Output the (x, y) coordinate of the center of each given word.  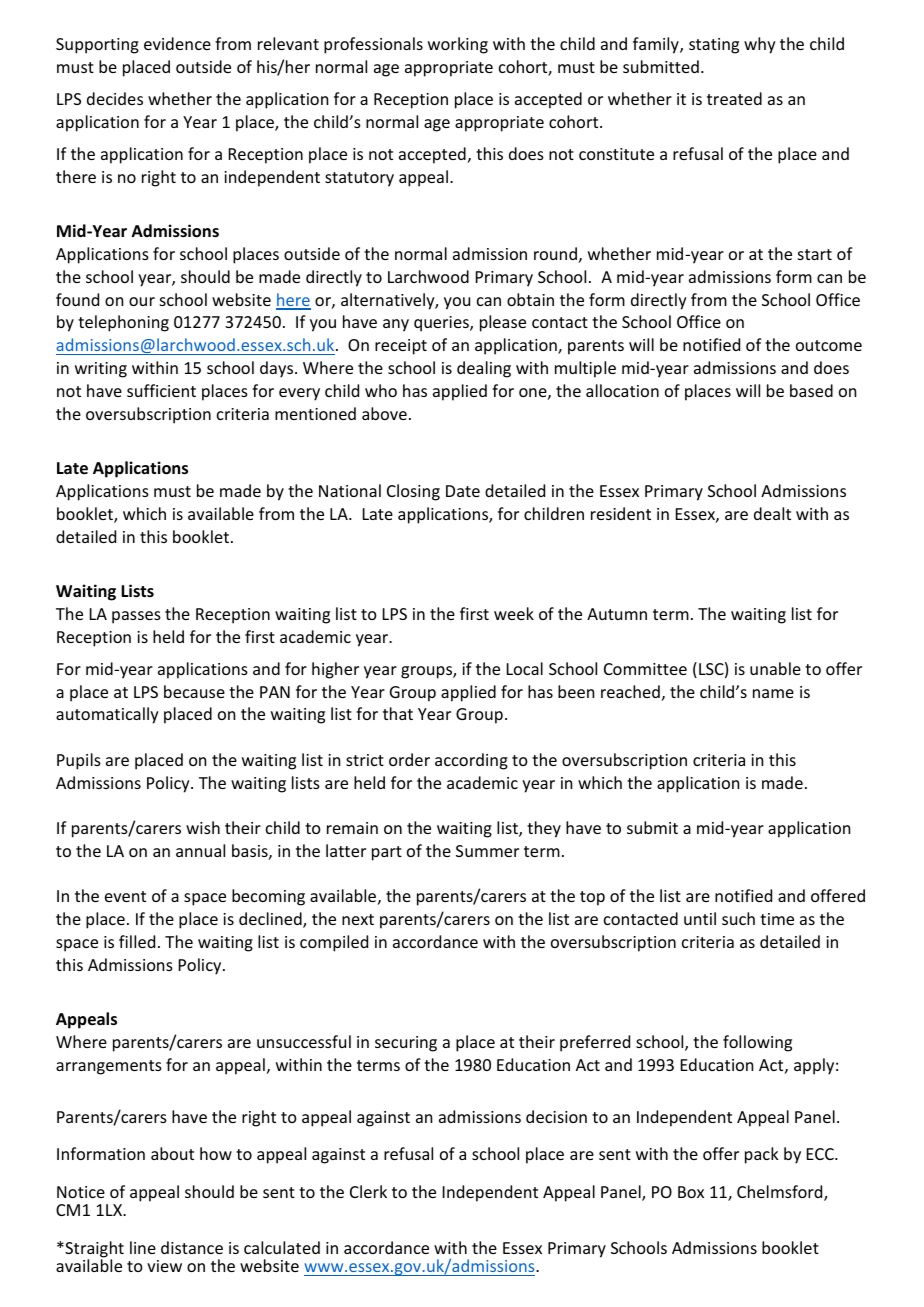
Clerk (368, 1191)
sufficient (161, 390)
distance (192, 1247)
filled (137, 941)
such (738, 918)
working (458, 45)
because (194, 691)
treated (734, 98)
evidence (177, 43)
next (358, 919)
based (811, 390)
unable (775, 668)
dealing (484, 369)
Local (525, 668)
